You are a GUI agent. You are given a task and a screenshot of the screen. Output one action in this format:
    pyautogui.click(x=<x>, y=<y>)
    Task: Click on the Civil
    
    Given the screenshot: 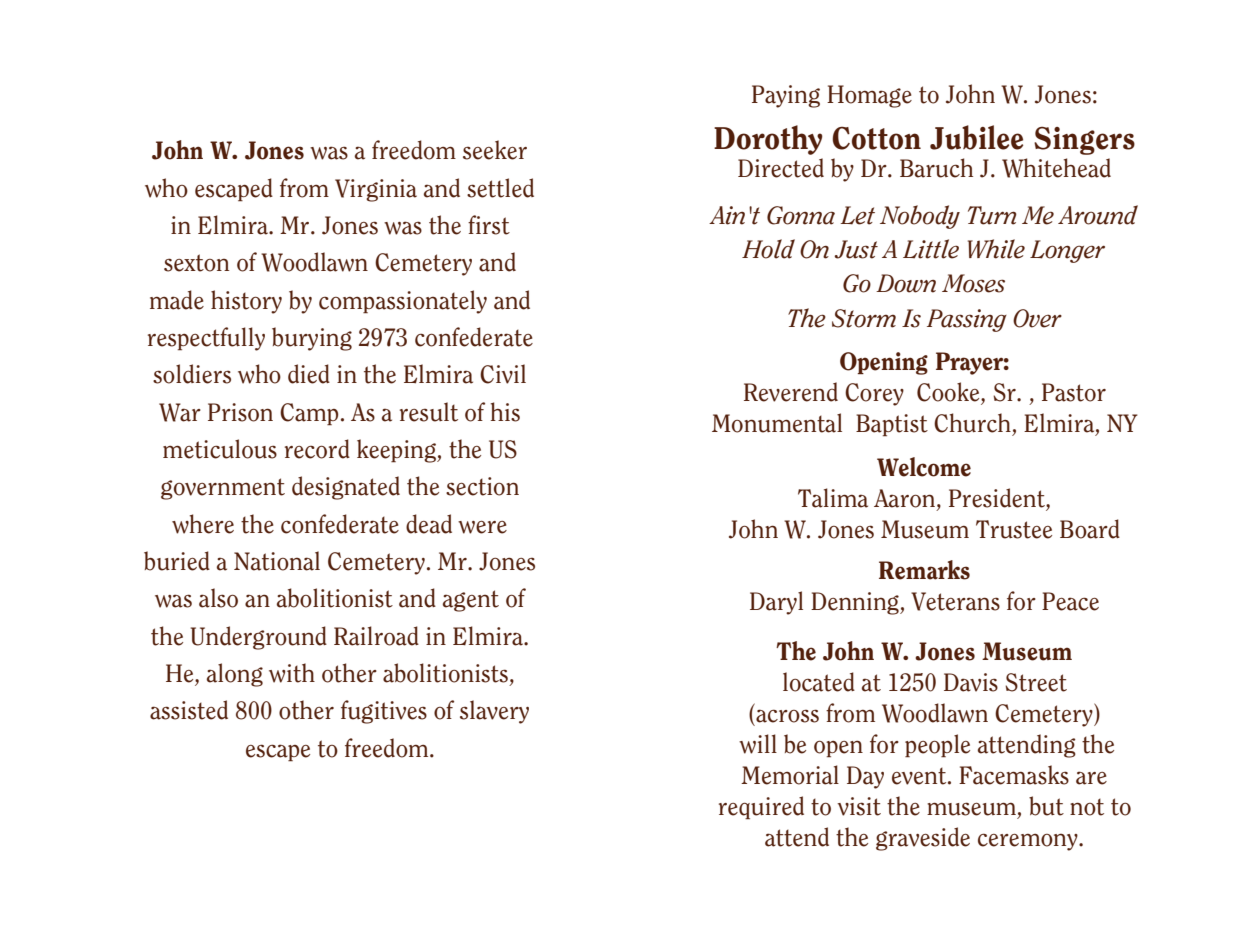 What is the action you would take?
    pyautogui.click(x=503, y=374)
